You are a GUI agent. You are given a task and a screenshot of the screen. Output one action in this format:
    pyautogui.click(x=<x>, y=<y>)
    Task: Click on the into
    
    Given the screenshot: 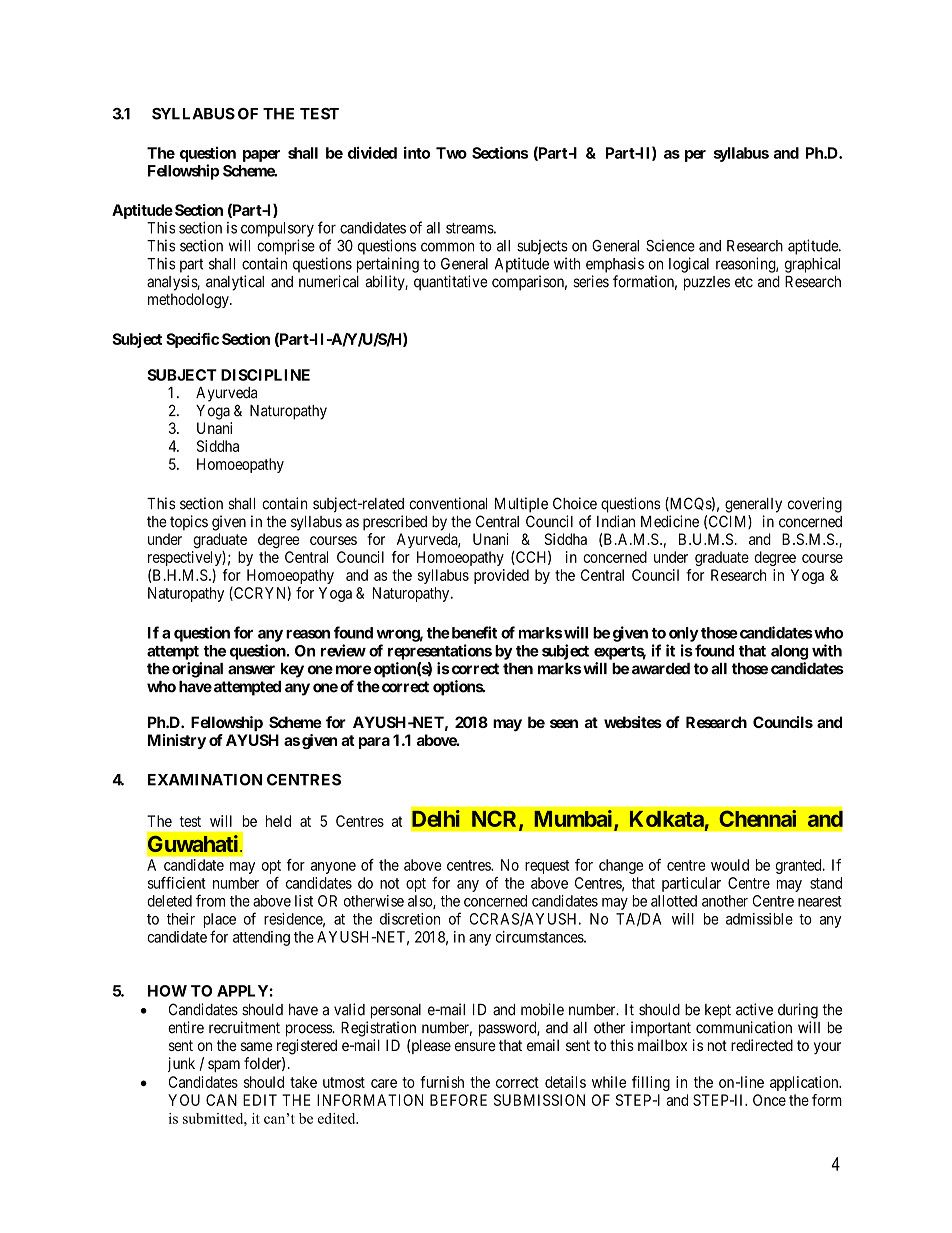 What is the action you would take?
    pyautogui.click(x=417, y=152)
